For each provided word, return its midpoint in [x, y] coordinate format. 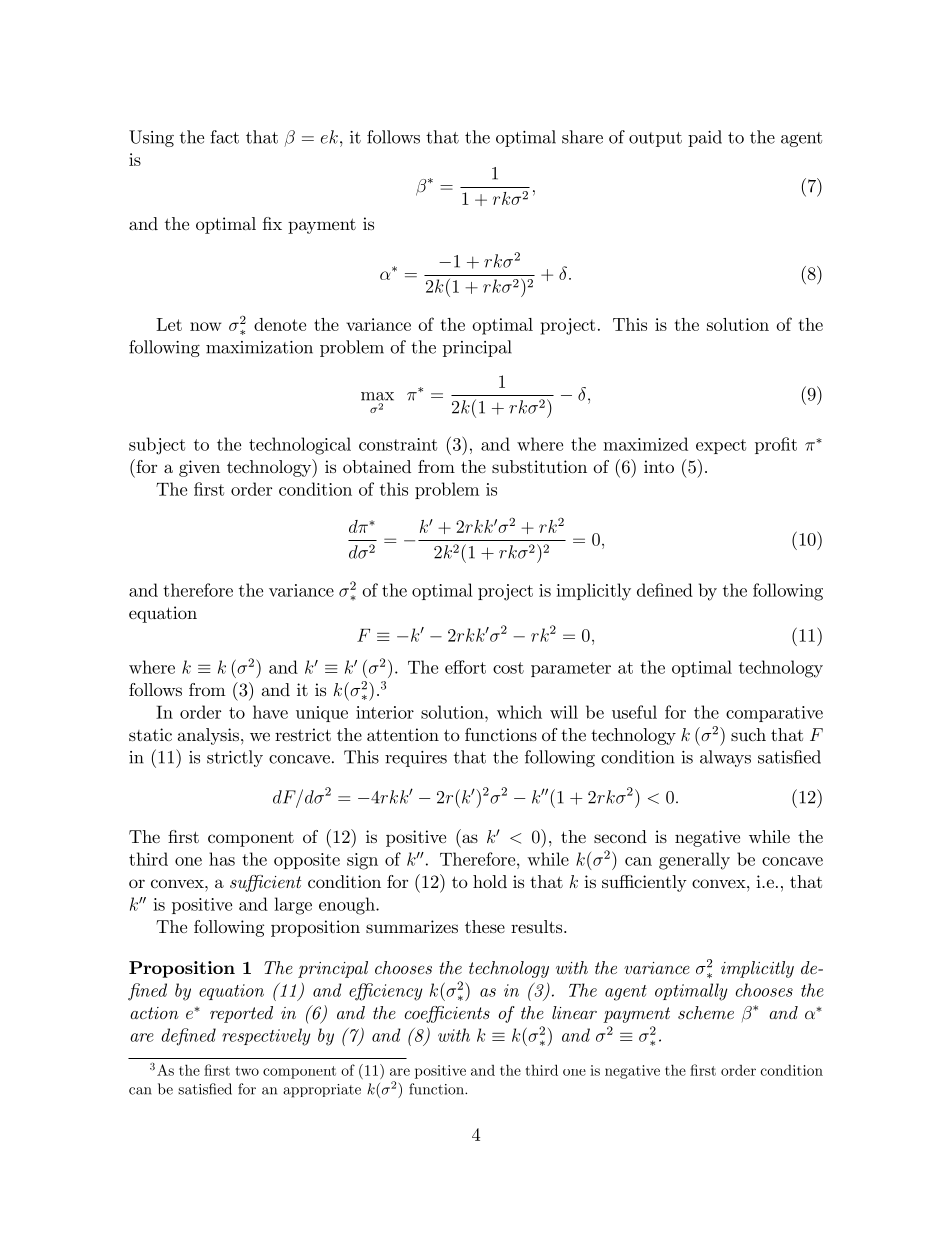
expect [721, 446]
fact [224, 137]
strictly [235, 758]
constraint [398, 444]
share [582, 137]
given [199, 468]
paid [705, 138]
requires [416, 759]
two [247, 1071]
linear [574, 1012]
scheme [706, 1012]
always [725, 758]
